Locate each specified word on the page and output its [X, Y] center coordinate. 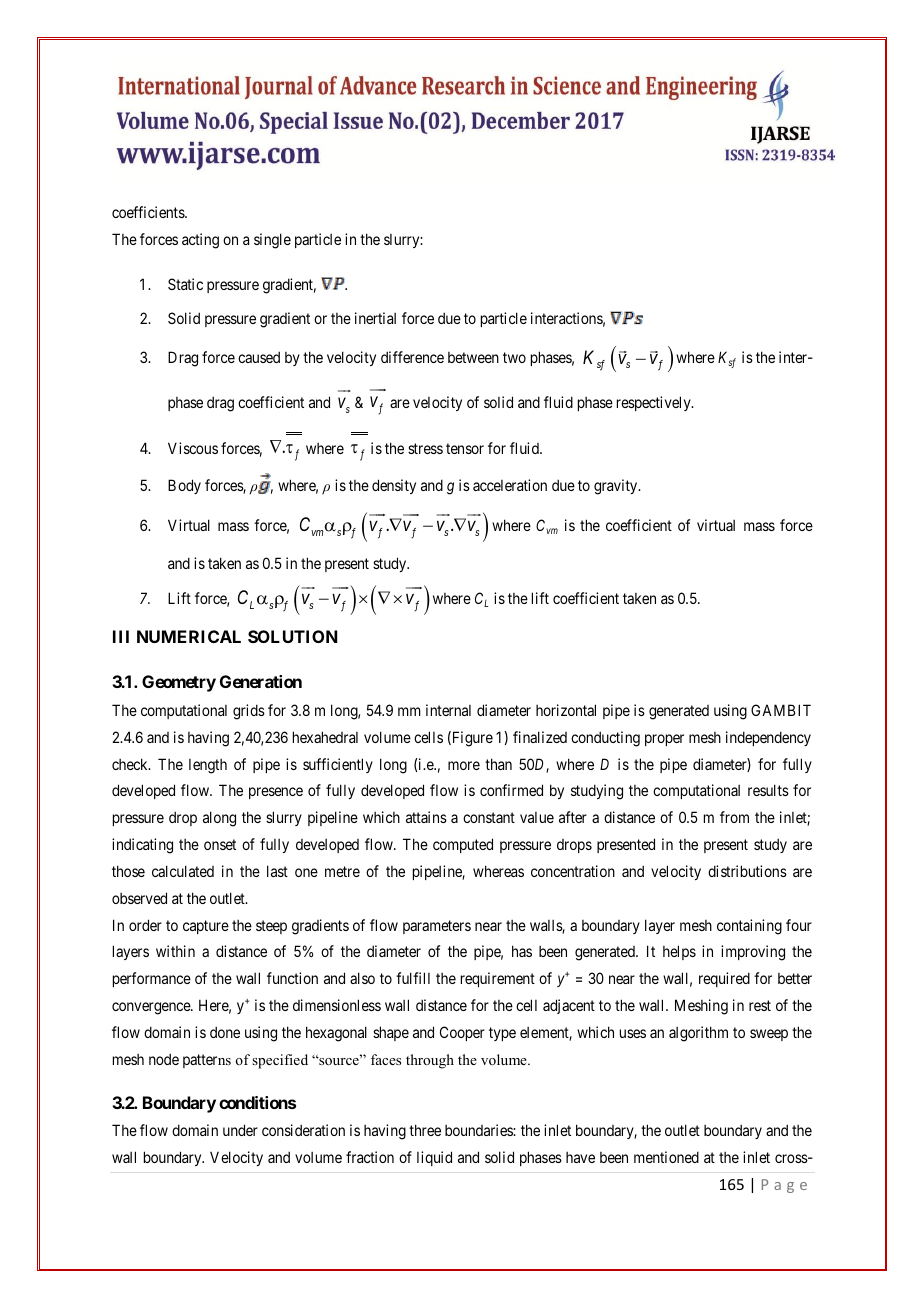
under [240, 1130]
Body [184, 486]
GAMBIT [781, 710]
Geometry [179, 683]
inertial [375, 318]
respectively [655, 403]
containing [749, 927]
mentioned [666, 1157]
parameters [437, 927]
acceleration [510, 485]
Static [185, 284]
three [425, 1130]
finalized [540, 737]
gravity [617, 487]
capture [206, 927]
